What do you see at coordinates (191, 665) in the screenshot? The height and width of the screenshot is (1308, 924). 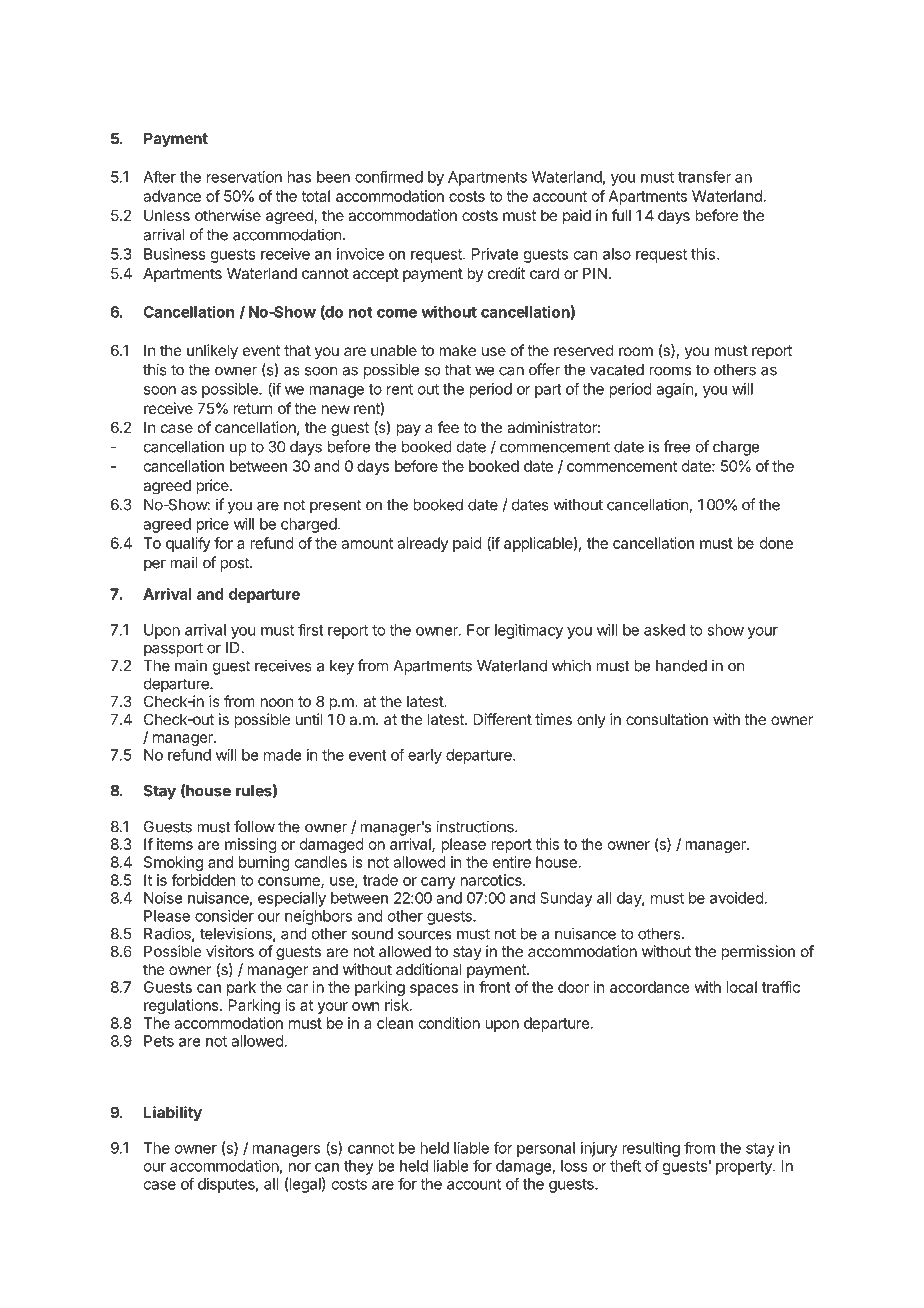 I see `main` at bounding box center [191, 665].
